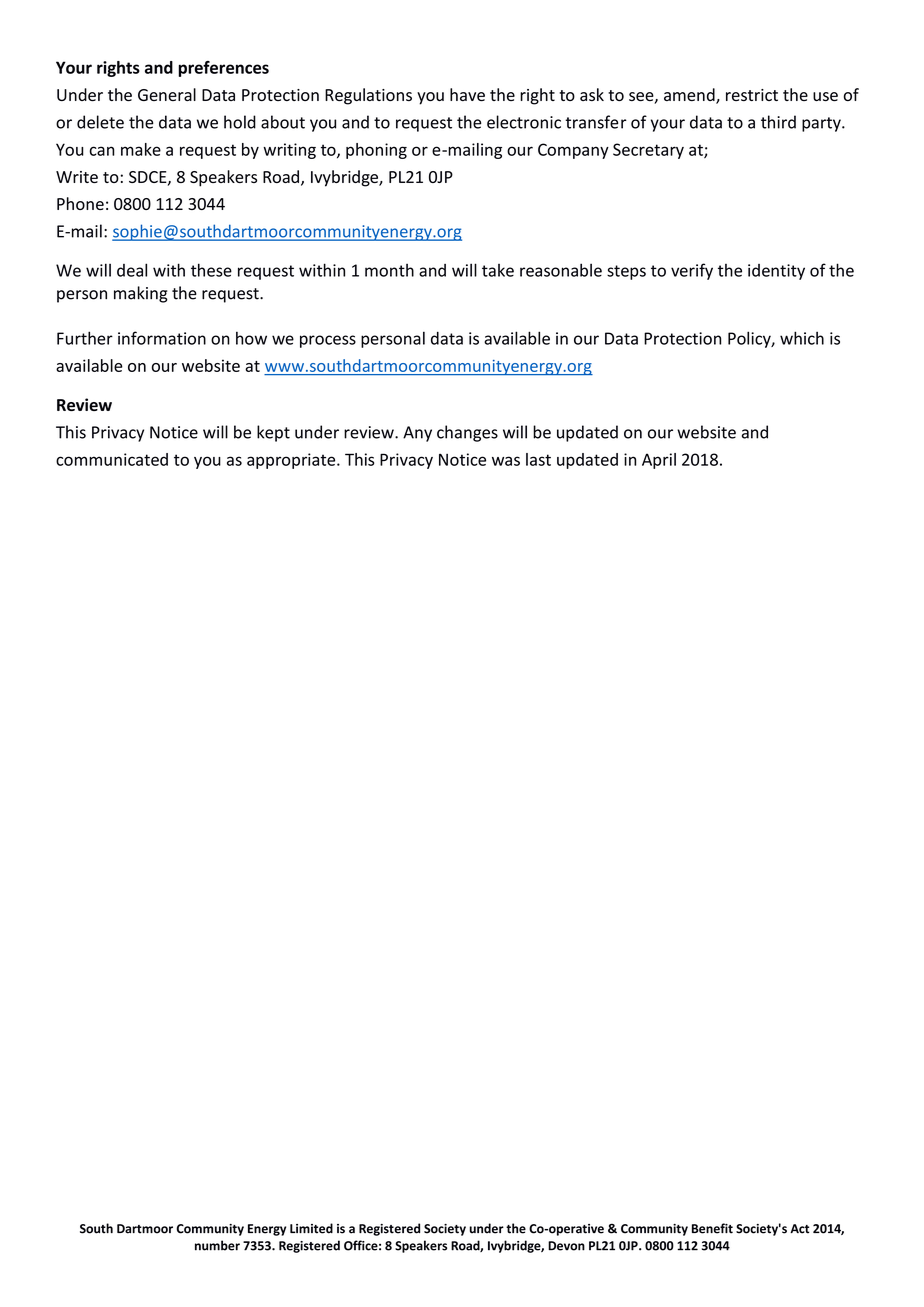  I want to click on Devon, so click(566, 1246).
